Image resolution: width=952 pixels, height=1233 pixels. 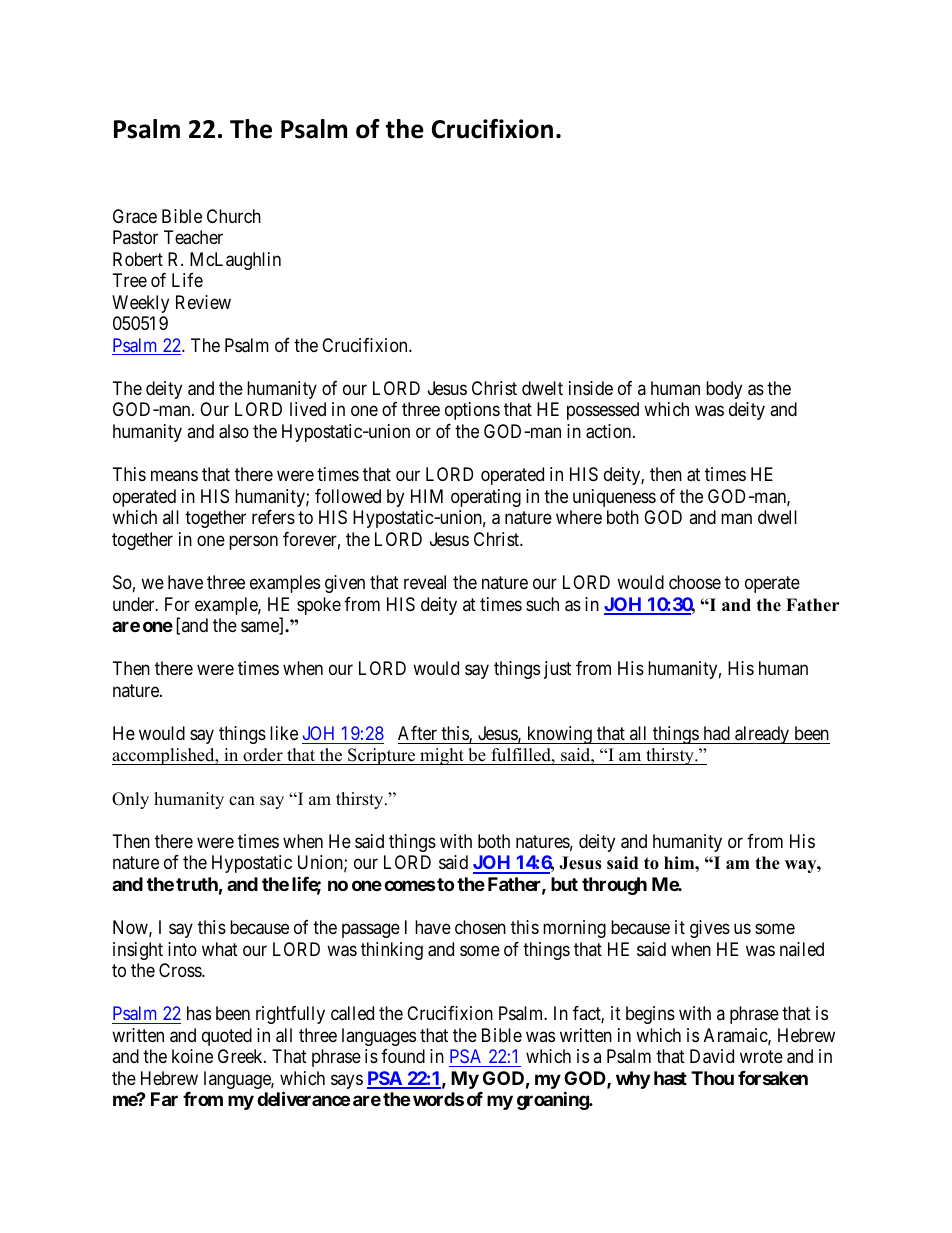 I want to click on might, so click(x=442, y=756).
